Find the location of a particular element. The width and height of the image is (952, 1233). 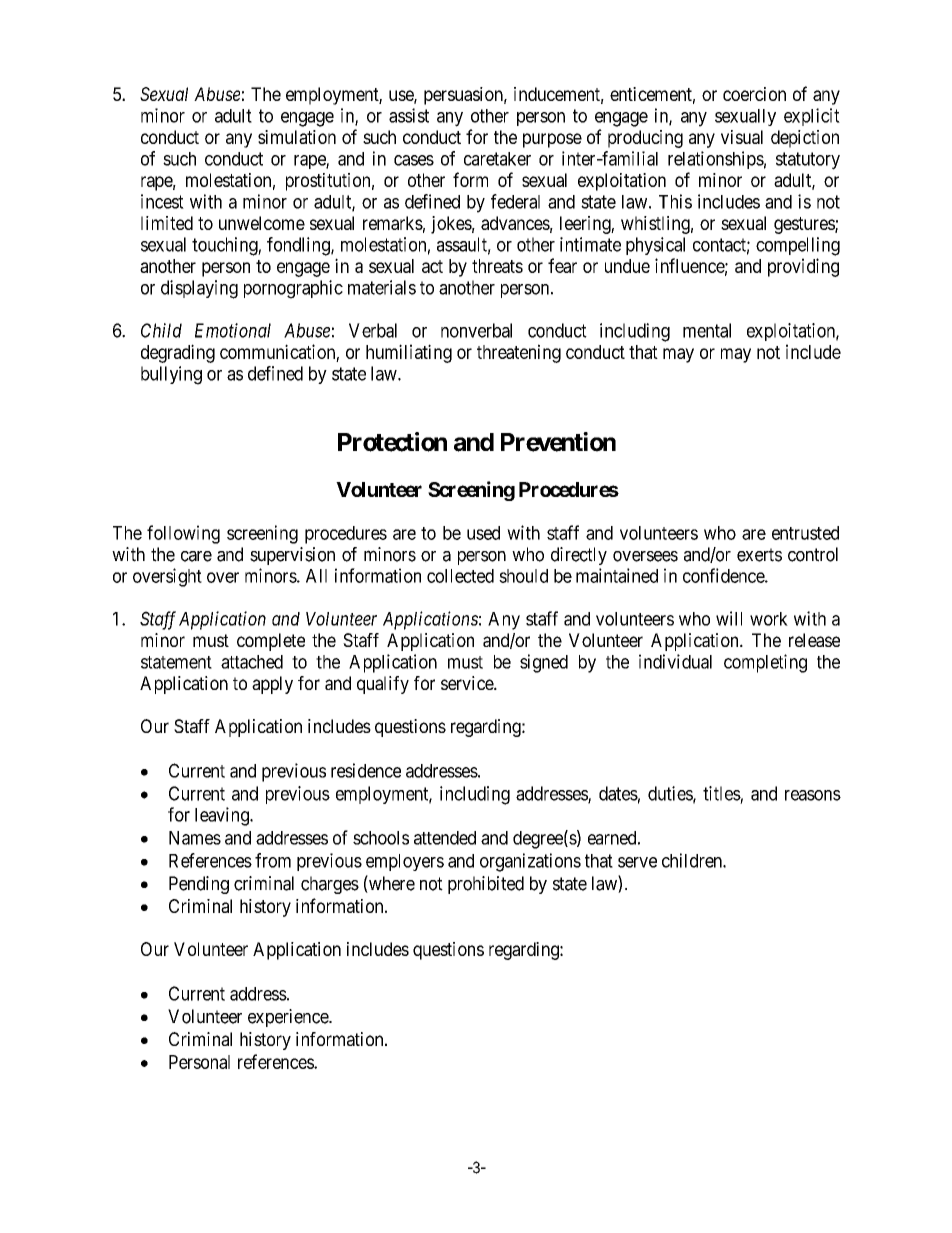

threats is located at coordinates (497, 266).
